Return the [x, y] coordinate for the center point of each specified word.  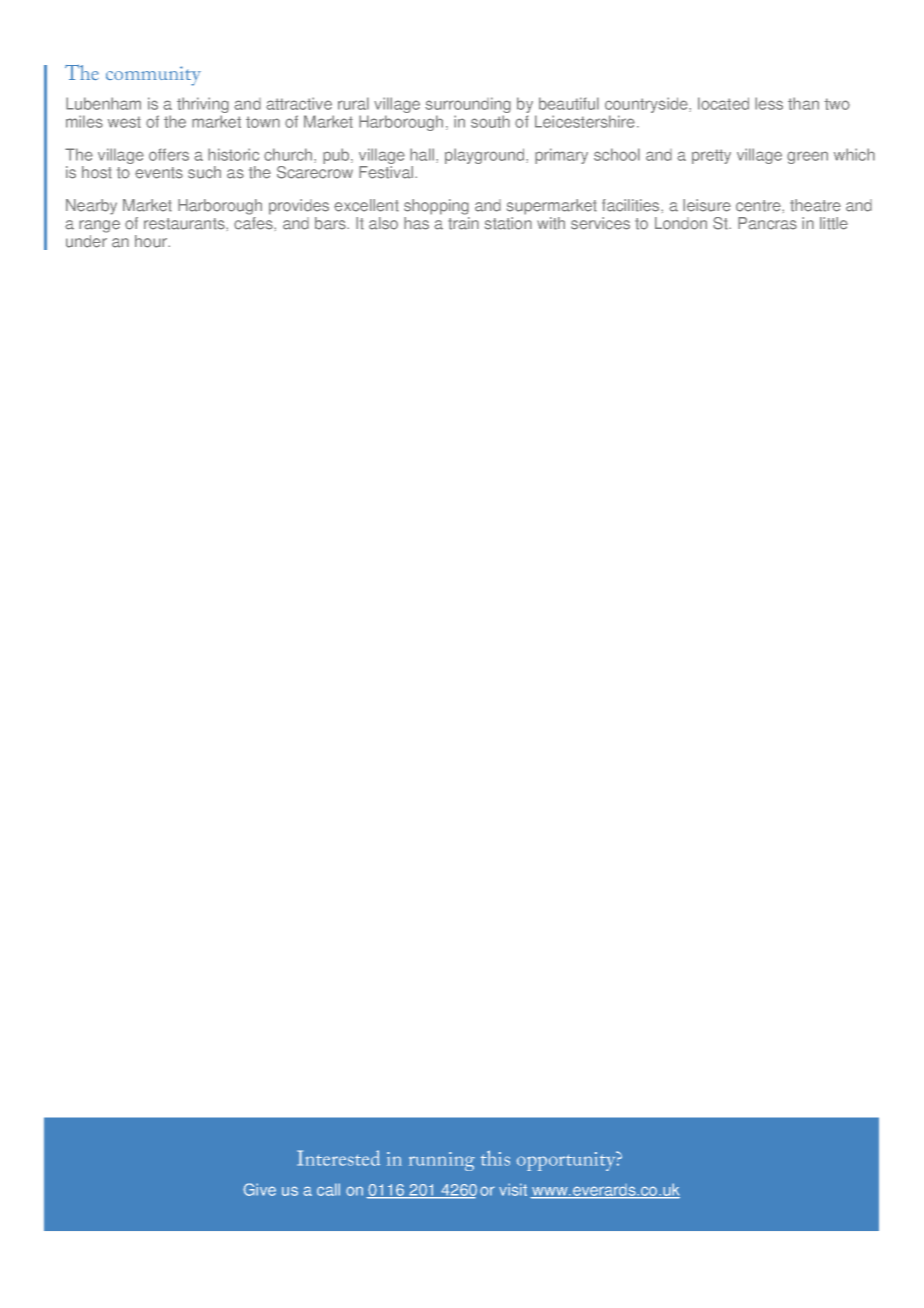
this [495, 1158]
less [769, 103]
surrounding [468, 106]
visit [513, 1189]
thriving [203, 106]
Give [259, 1189]
